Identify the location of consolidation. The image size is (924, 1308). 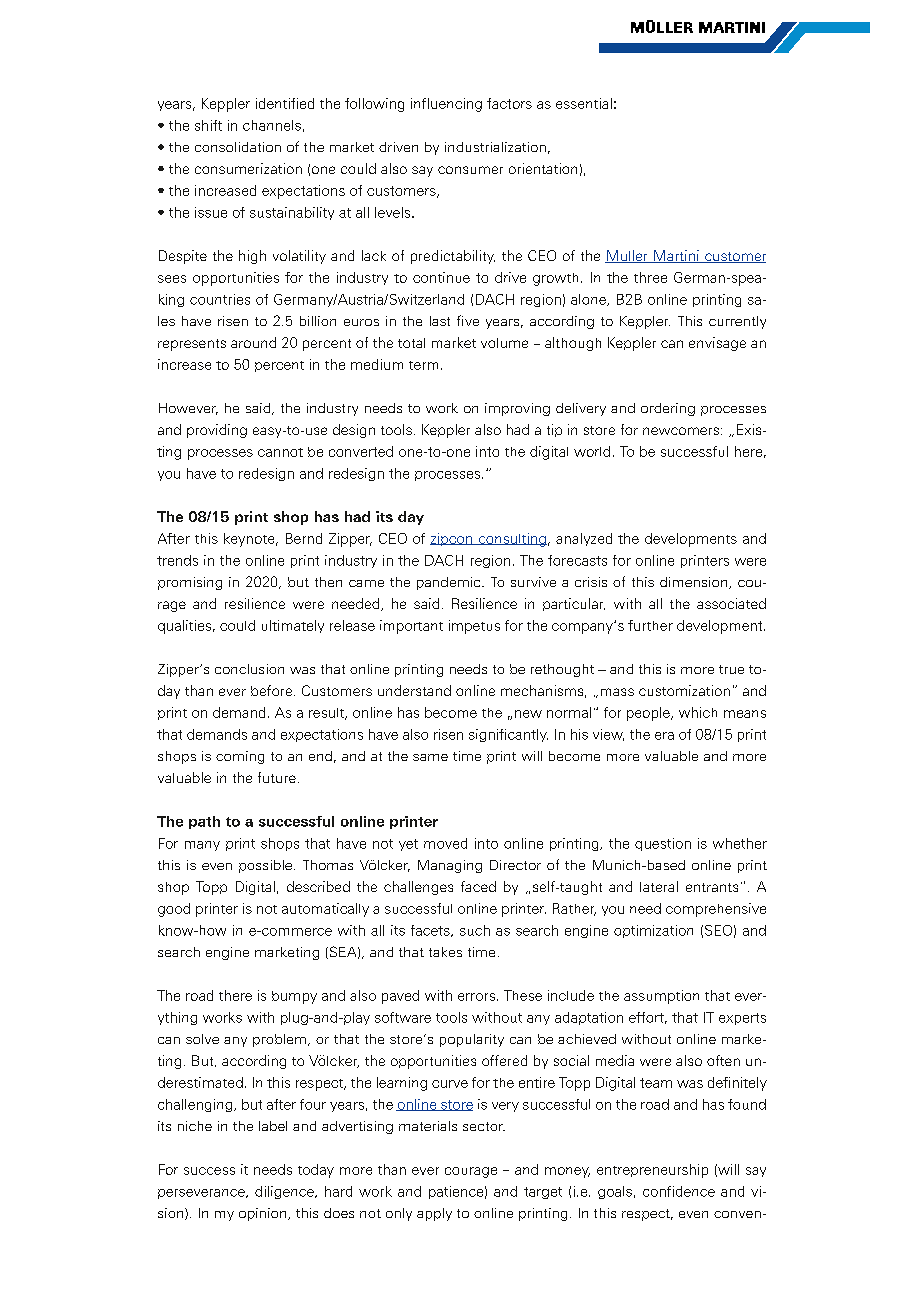
(238, 147).
